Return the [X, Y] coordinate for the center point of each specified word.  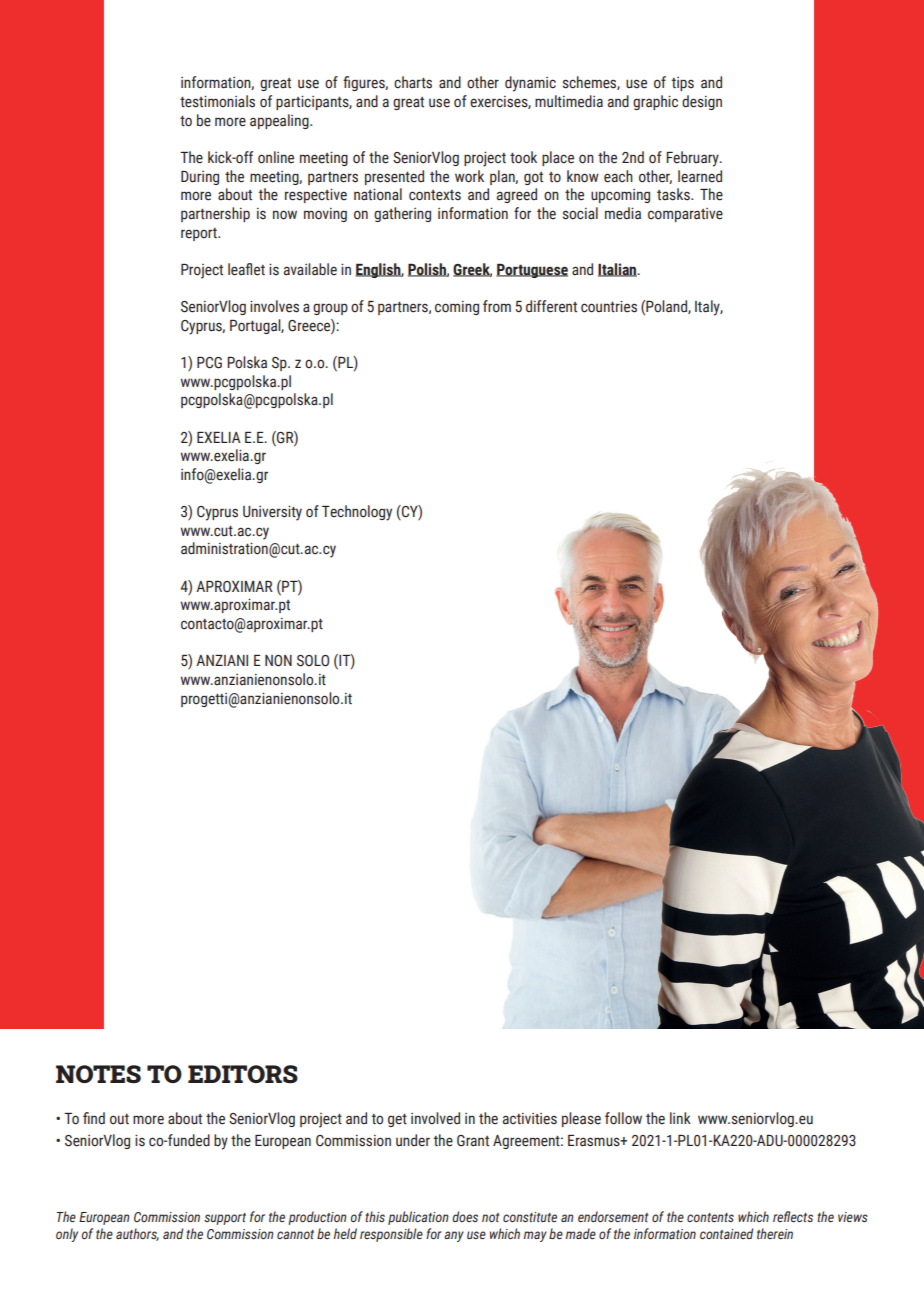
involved [435, 1118]
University [272, 513]
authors [137, 1234]
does [465, 1216]
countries [609, 306]
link [680, 1118]
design [702, 102]
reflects [793, 1216]
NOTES [98, 1074]
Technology [357, 513]
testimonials [217, 101]
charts [413, 82]
